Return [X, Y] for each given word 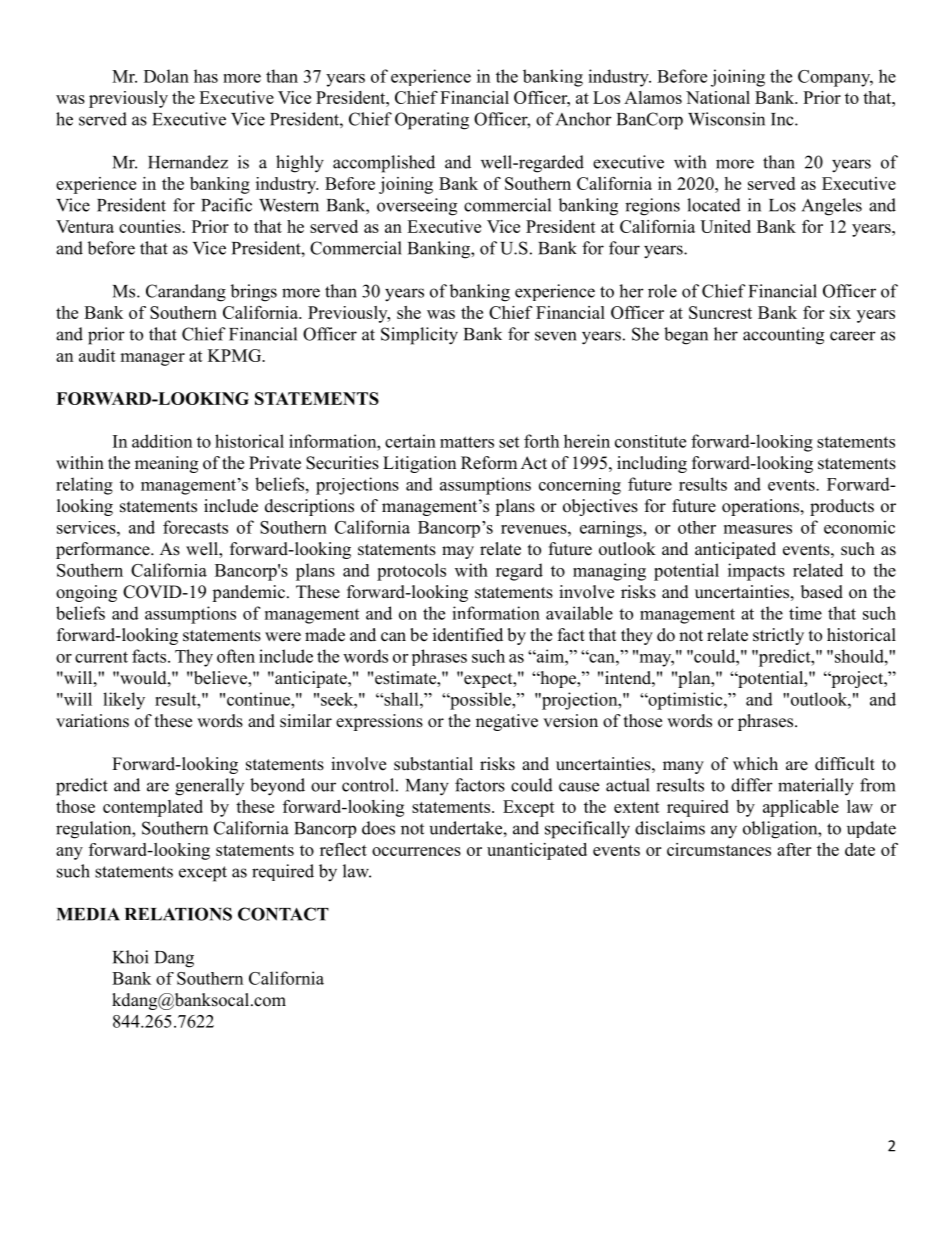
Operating [432, 121]
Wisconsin [726, 119]
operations [760, 507]
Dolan [166, 76]
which [755, 764]
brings [253, 293]
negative [507, 722]
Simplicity [419, 336]
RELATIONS [178, 914]
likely [124, 701]
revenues [535, 529]
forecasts [195, 527]
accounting [783, 336]
